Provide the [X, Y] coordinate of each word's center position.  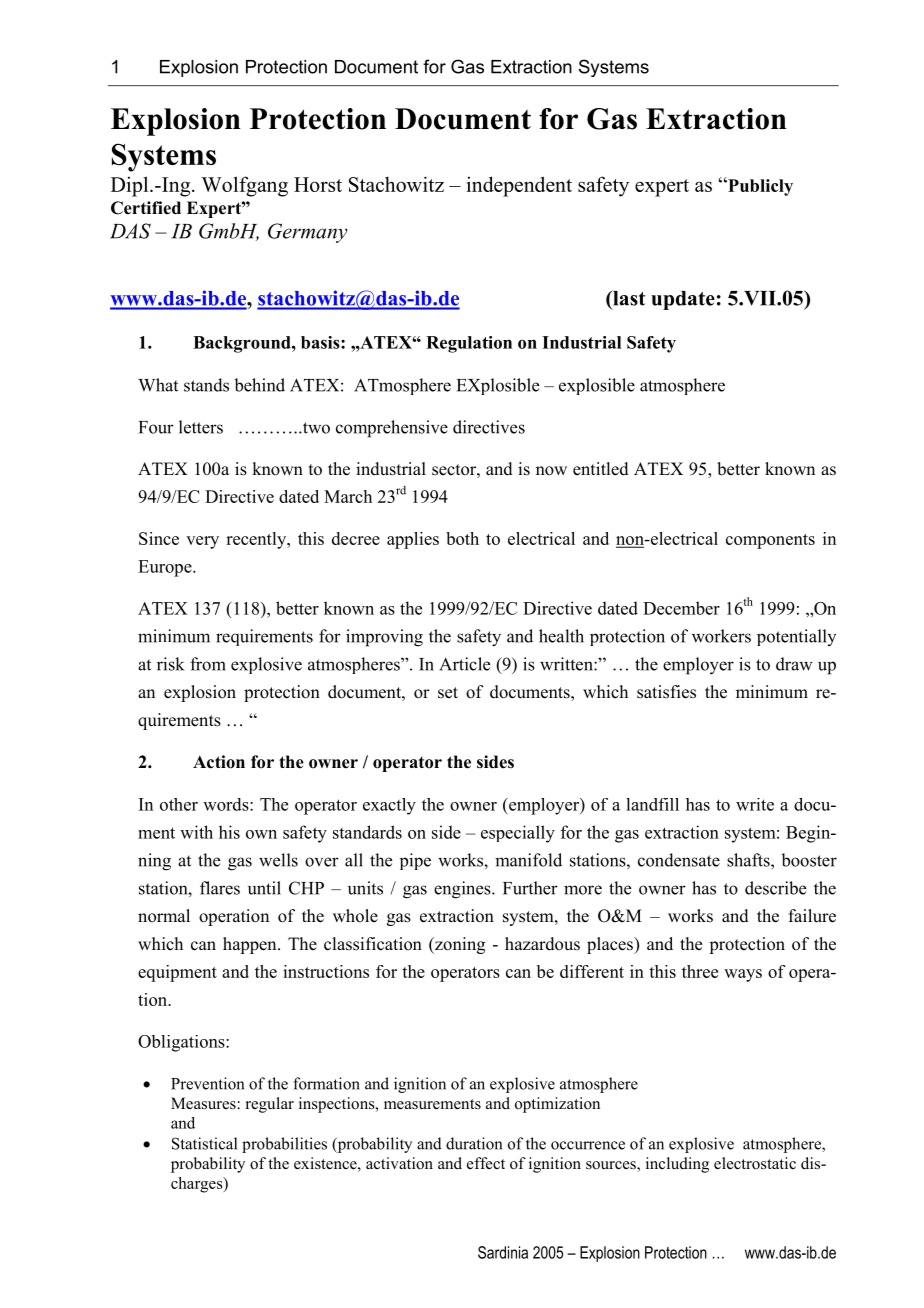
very [202, 542]
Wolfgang [244, 186]
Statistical [204, 1143]
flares [220, 888]
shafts [749, 860]
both [462, 538]
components [770, 541]
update [683, 300]
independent [519, 186]
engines [463, 890]
